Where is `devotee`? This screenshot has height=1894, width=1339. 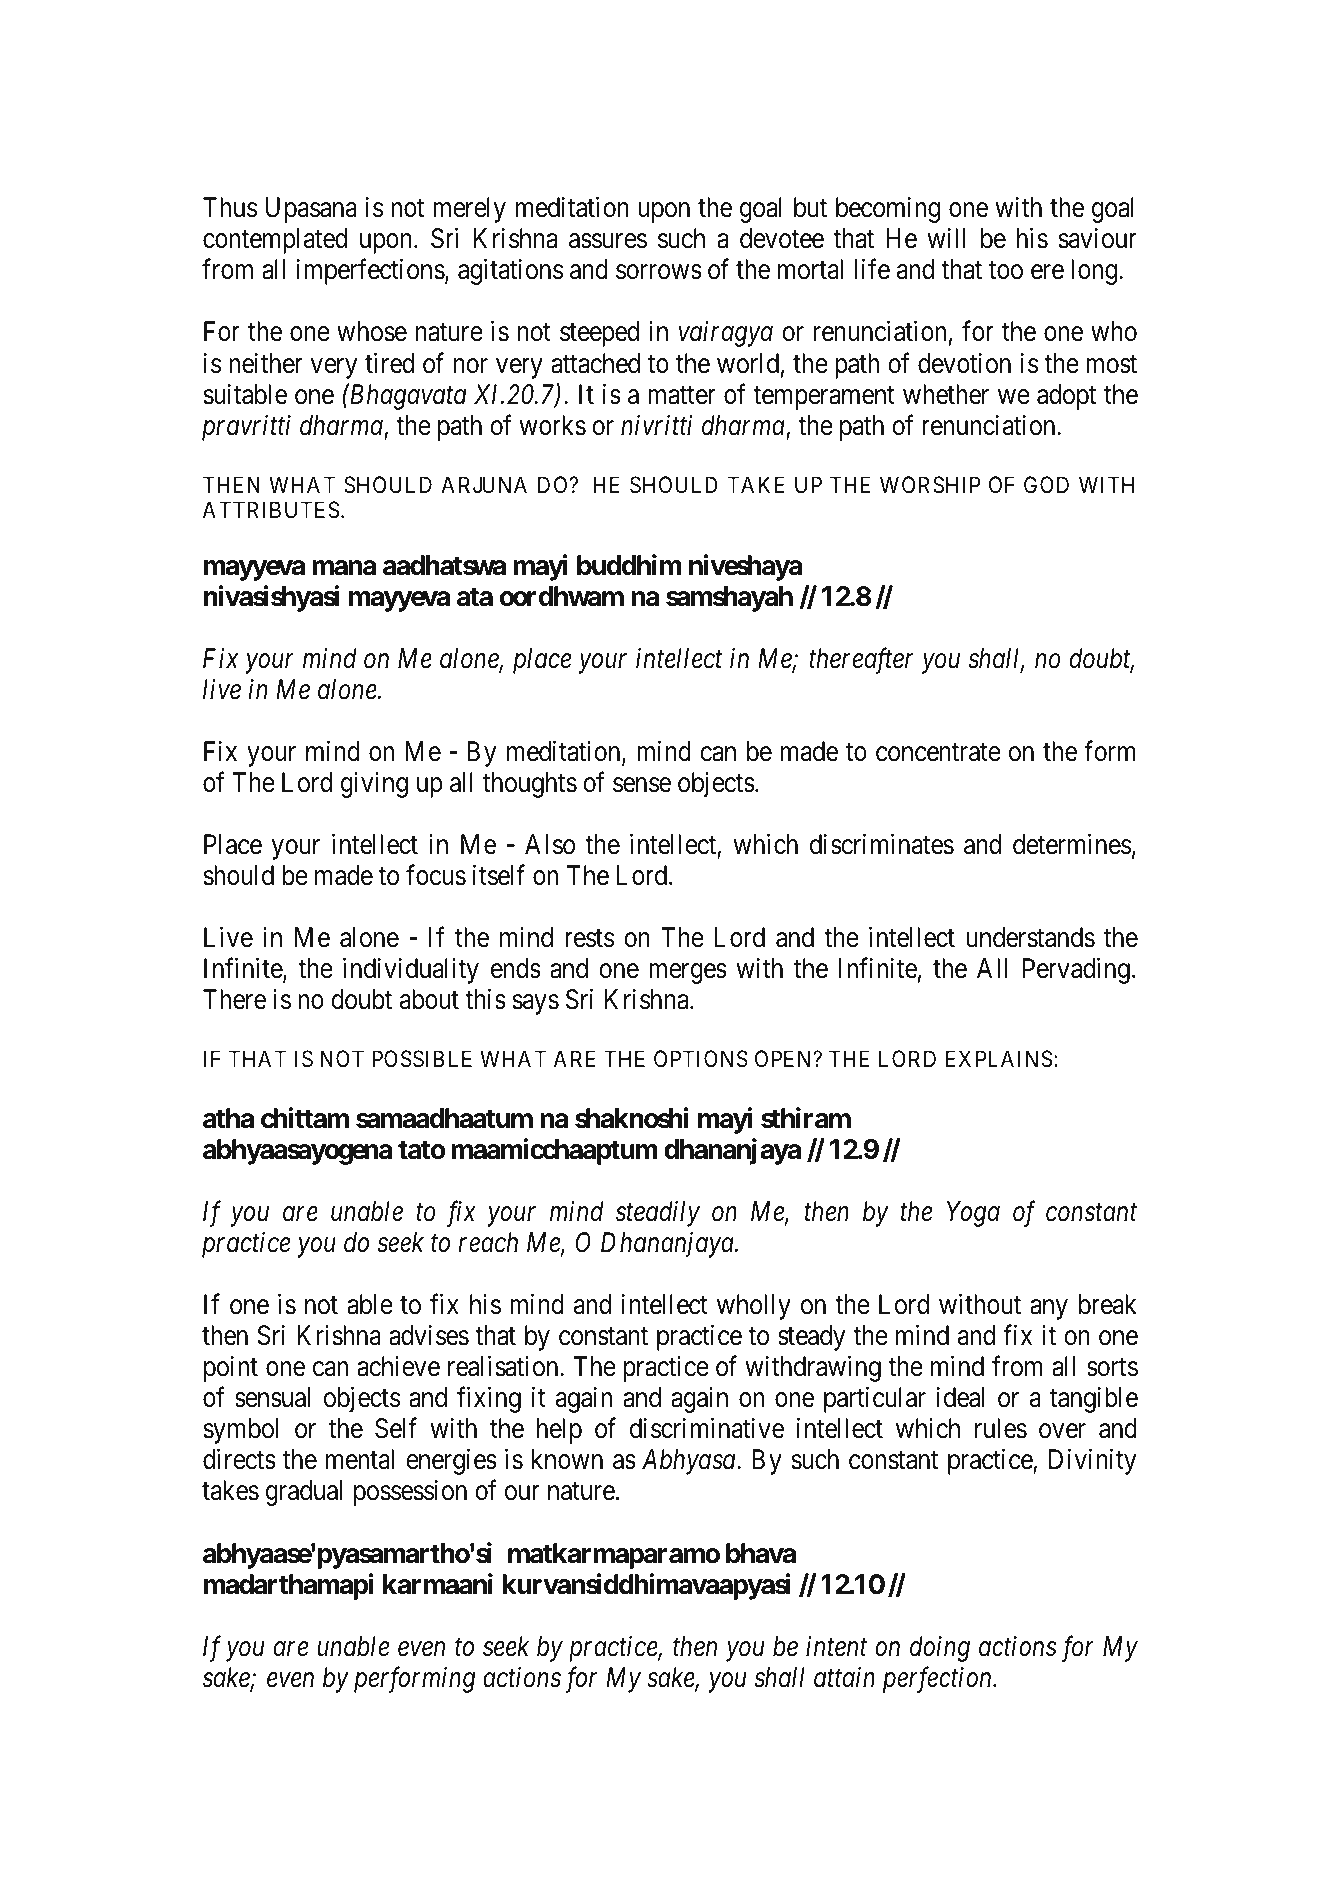
devotee is located at coordinates (782, 238).
